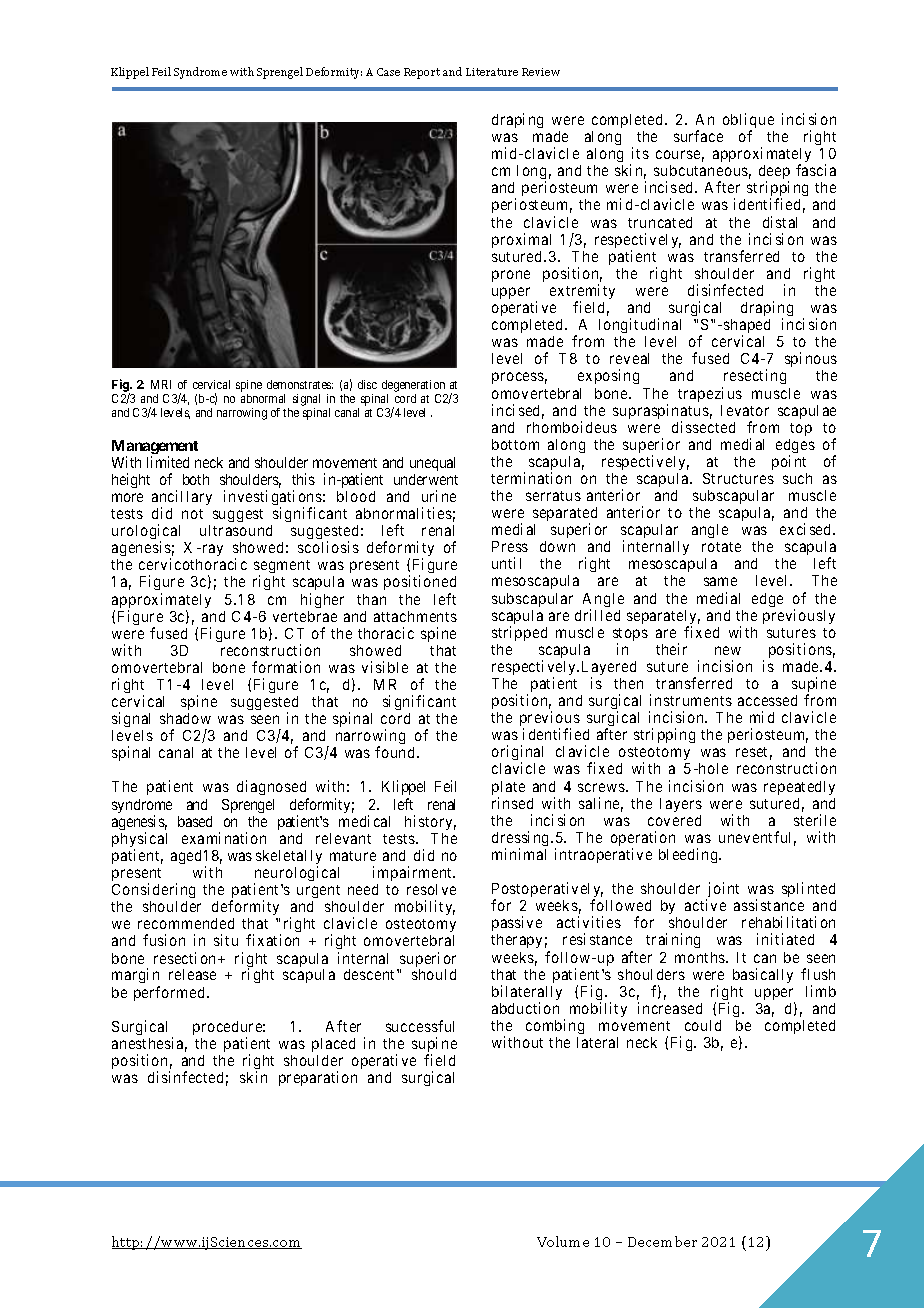 This document has height=1308, width=924. Describe the element at coordinates (689, 855) in the document. I see `bleeding` at that location.
